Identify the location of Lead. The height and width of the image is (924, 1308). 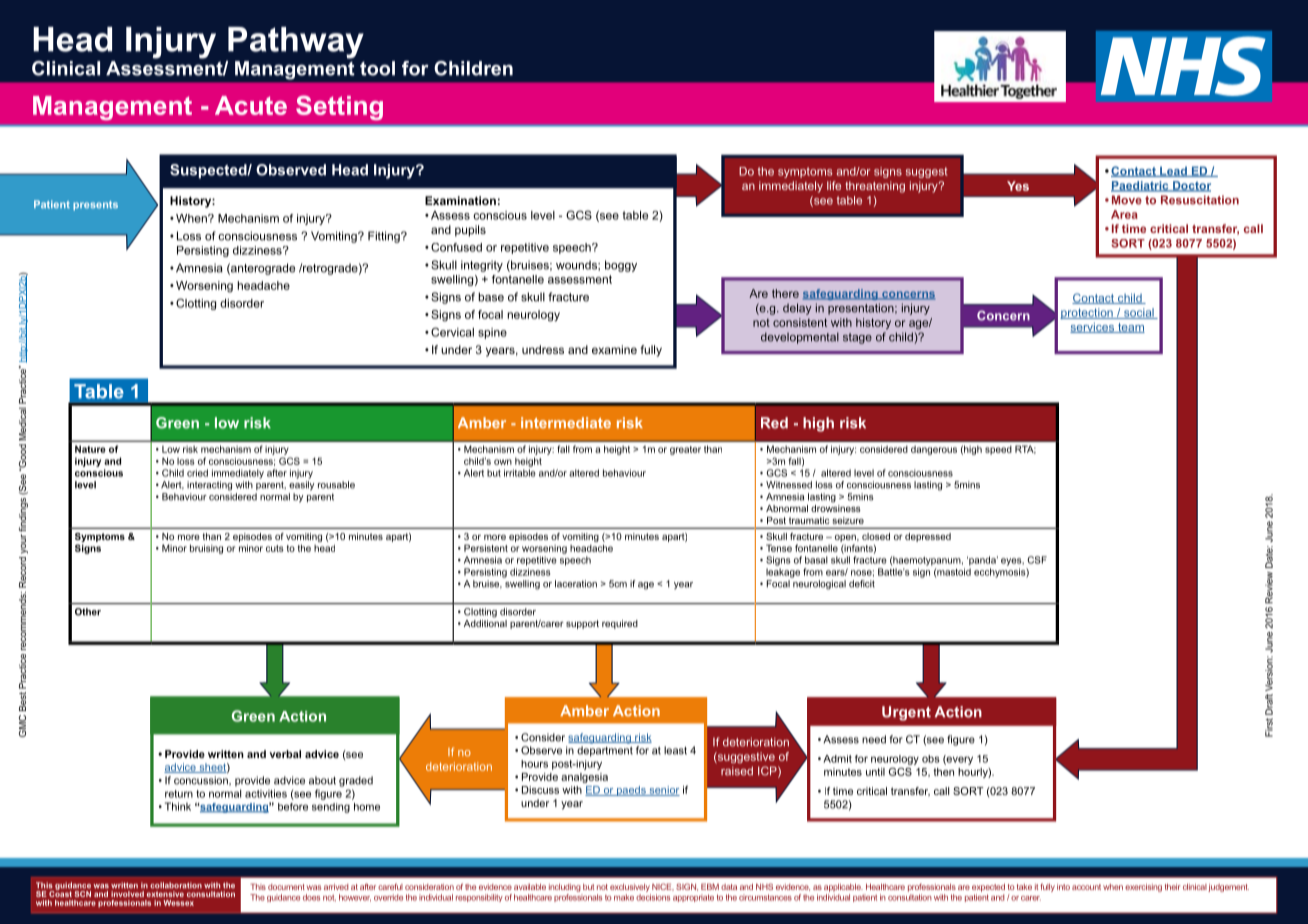
(1173, 171).
